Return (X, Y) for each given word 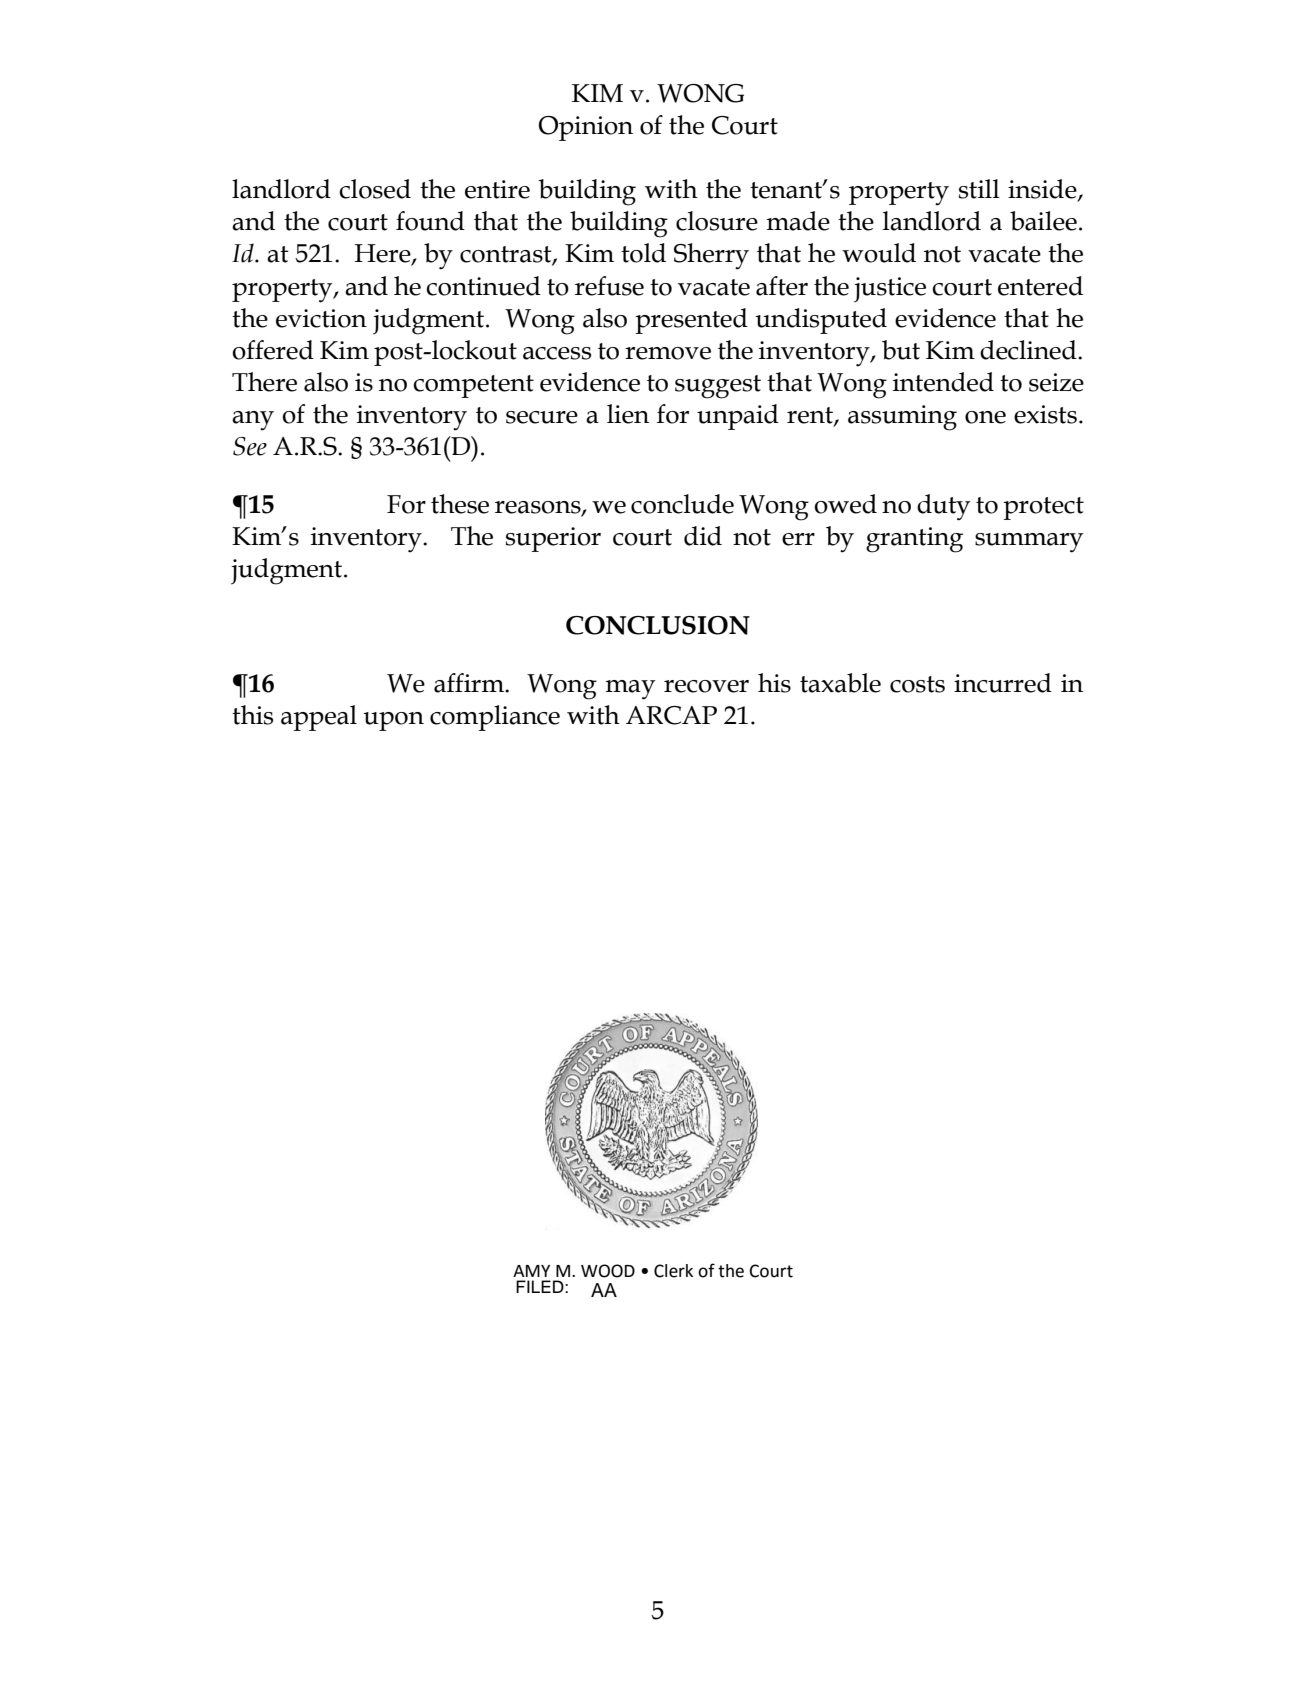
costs (917, 684)
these (460, 504)
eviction (321, 318)
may (630, 690)
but (901, 350)
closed (375, 189)
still (979, 189)
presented (691, 321)
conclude (682, 504)
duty (943, 507)
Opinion (586, 128)
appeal (319, 718)
